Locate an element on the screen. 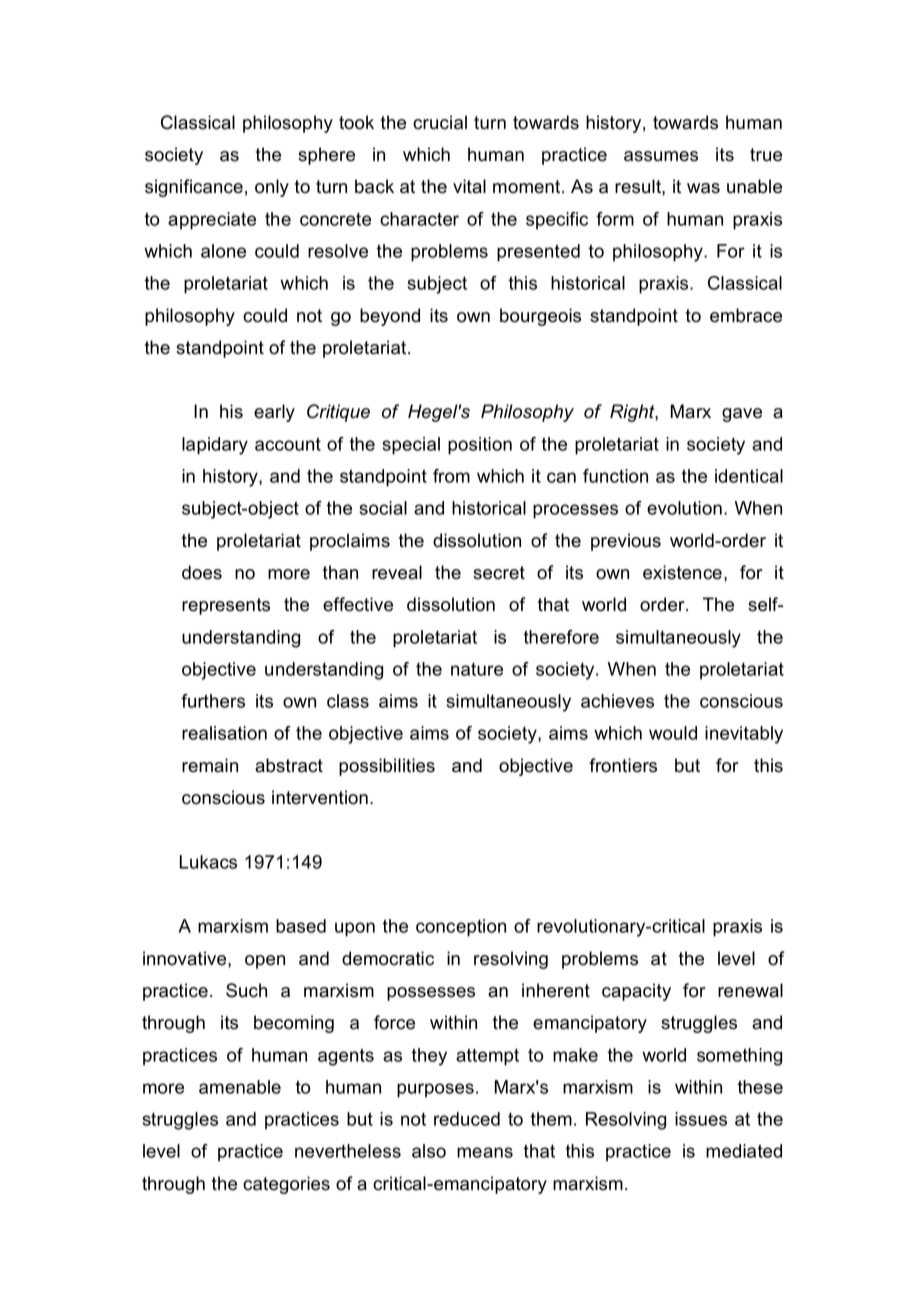 Image resolution: width=924 pixels, height=1308 pixels. assumes is located at coordinates (661, 156).
